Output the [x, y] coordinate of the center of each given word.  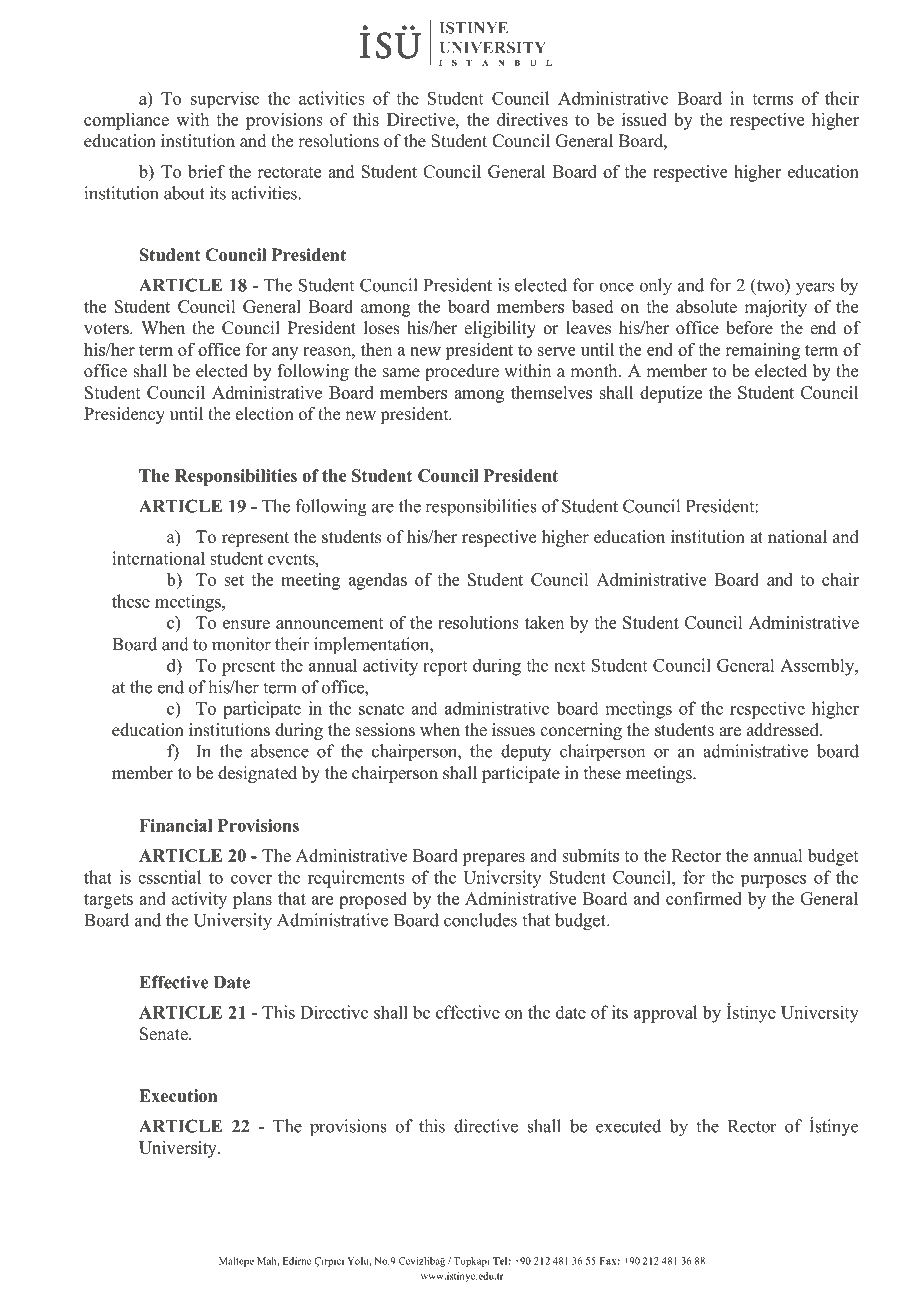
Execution [178, 1096]
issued [644, 119]
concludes [480, 920]
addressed [784, 730]
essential [169, 877]
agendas [378, 581]
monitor [241, 644]
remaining [762, 351]
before [749, 328]
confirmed [704, 898]
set [234, 580]
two [770, 286]
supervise [225, 99]
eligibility [500, 329]
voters [107, 329]
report [445, 668]
